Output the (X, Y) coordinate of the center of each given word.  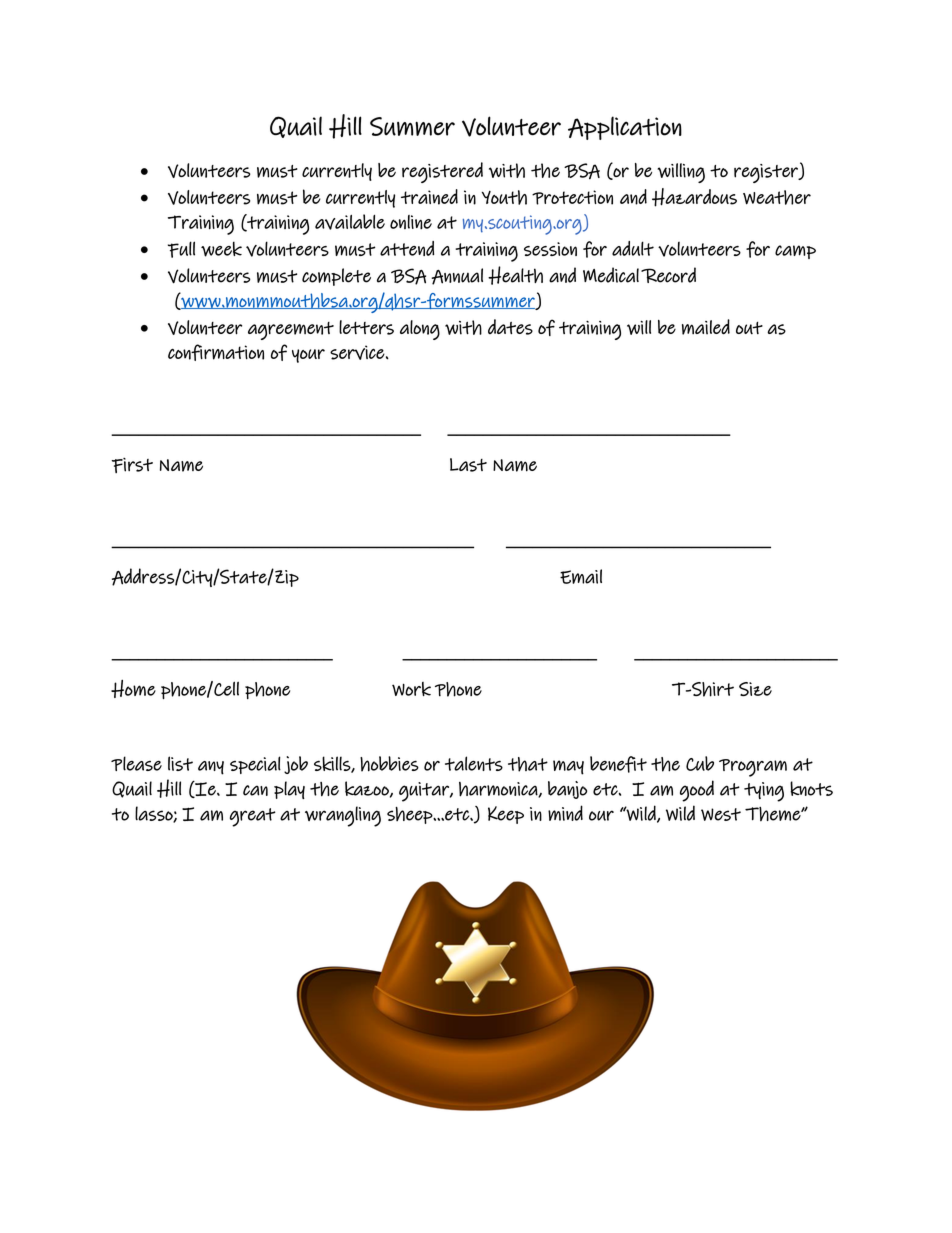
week (221, 249)
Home (133, 688)
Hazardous (694, 197)
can (255, 790)
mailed (706, 327)
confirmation (216, 352)
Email (581, 576)
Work (411, 689)
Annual (457, 276)
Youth (504, 197)
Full (181, 249)
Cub (700, 763)
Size (755, 689)
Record (668, 275)
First (132, 465)
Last (468, 465)
